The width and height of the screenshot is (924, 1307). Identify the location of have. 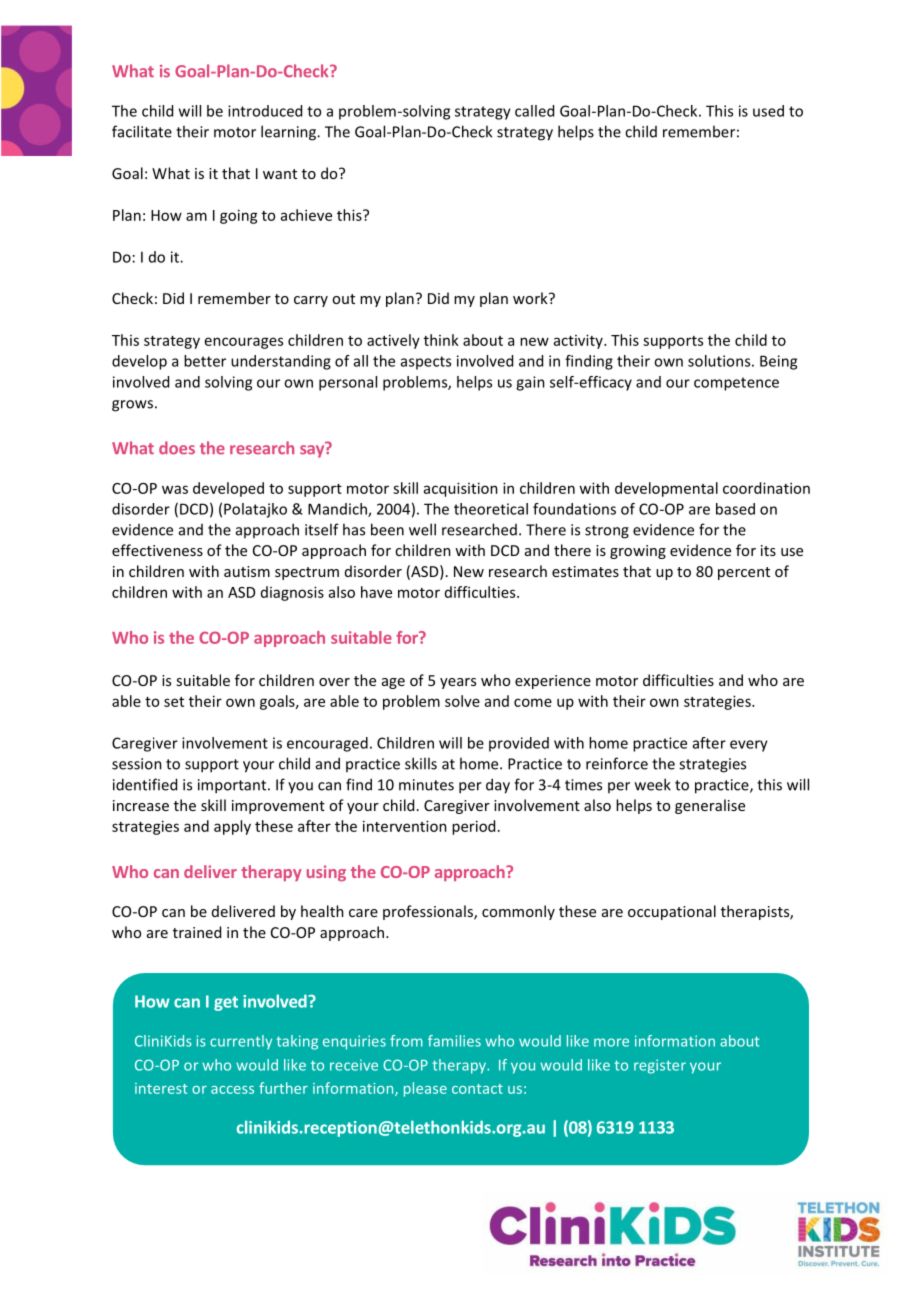
(376, 592).
